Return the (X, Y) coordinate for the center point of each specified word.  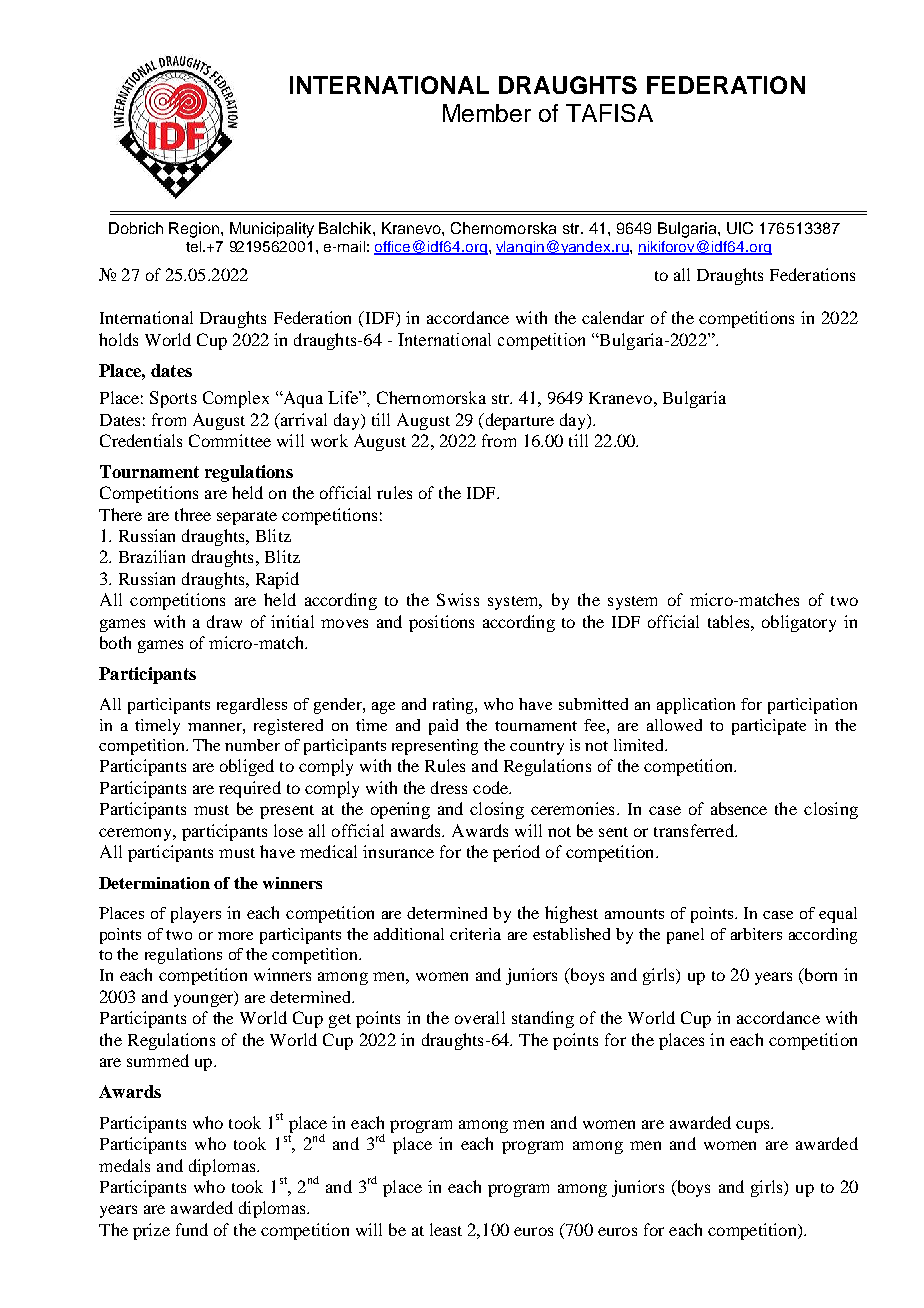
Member (487, 113)
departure (518, 421)
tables (730, 621)
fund (192, 1229)
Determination (154, 883)
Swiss (458, 599)
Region (195, 230)
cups (754, 1126)
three (193, 514)
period (516, 853)
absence (739, 808)
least (446, 1229)
